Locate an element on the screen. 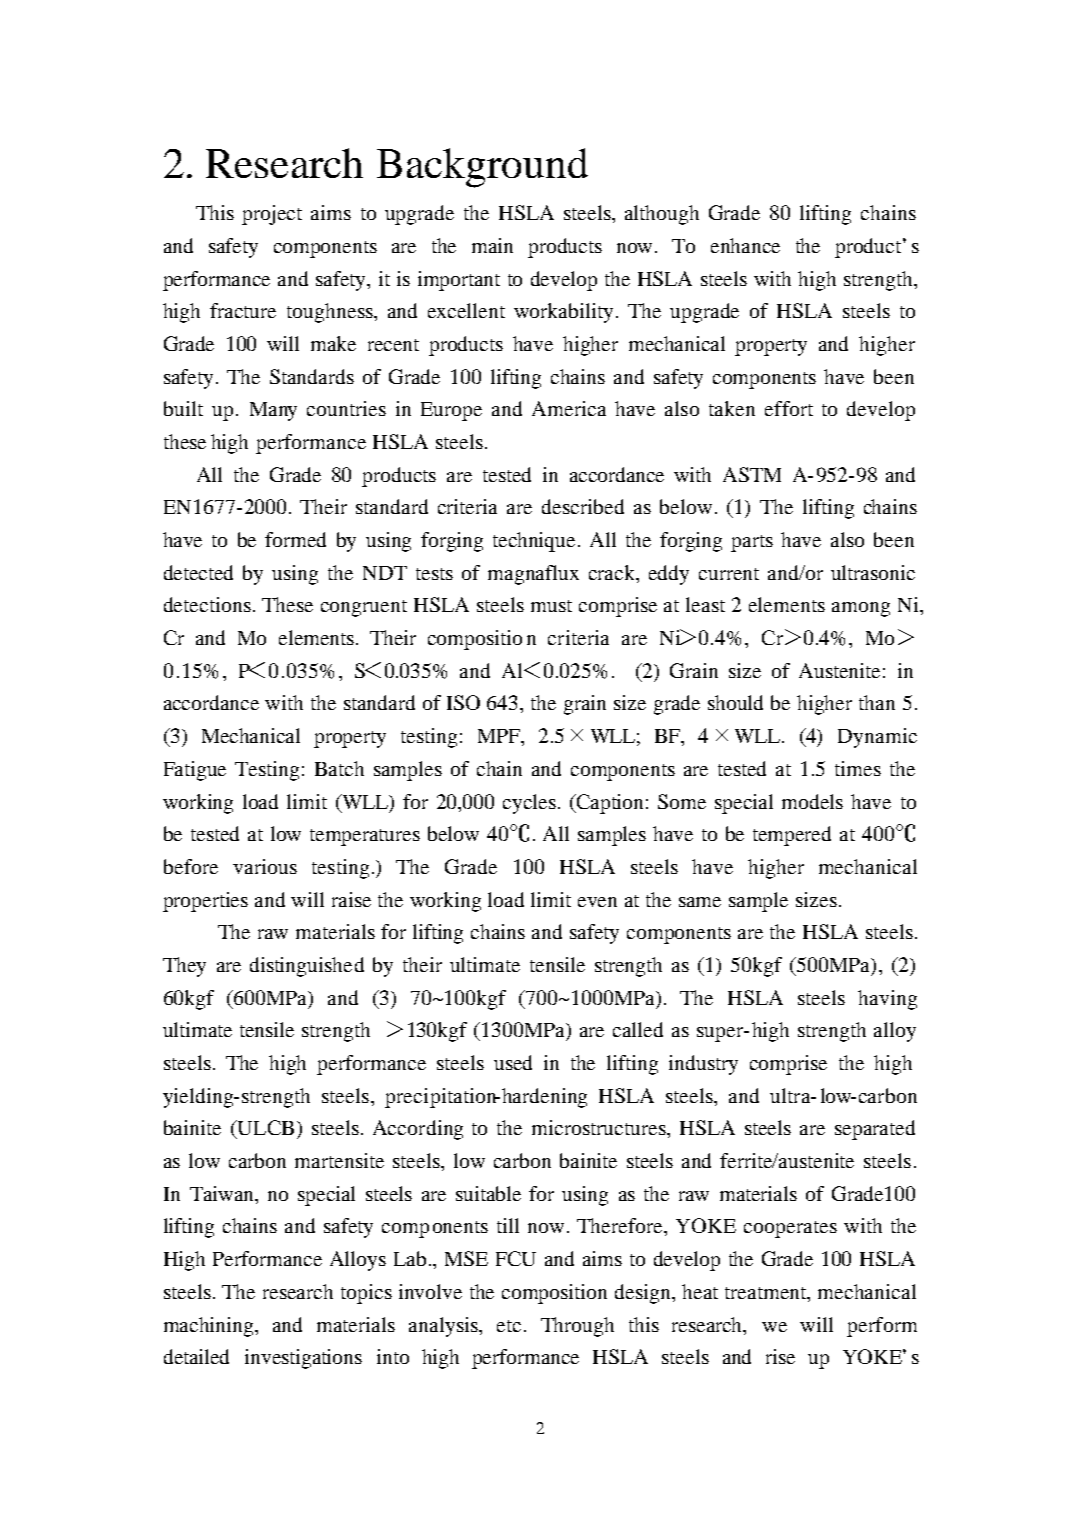 This screenshot has height=1529, width=1082. main is located at coordinates (492, 245).
